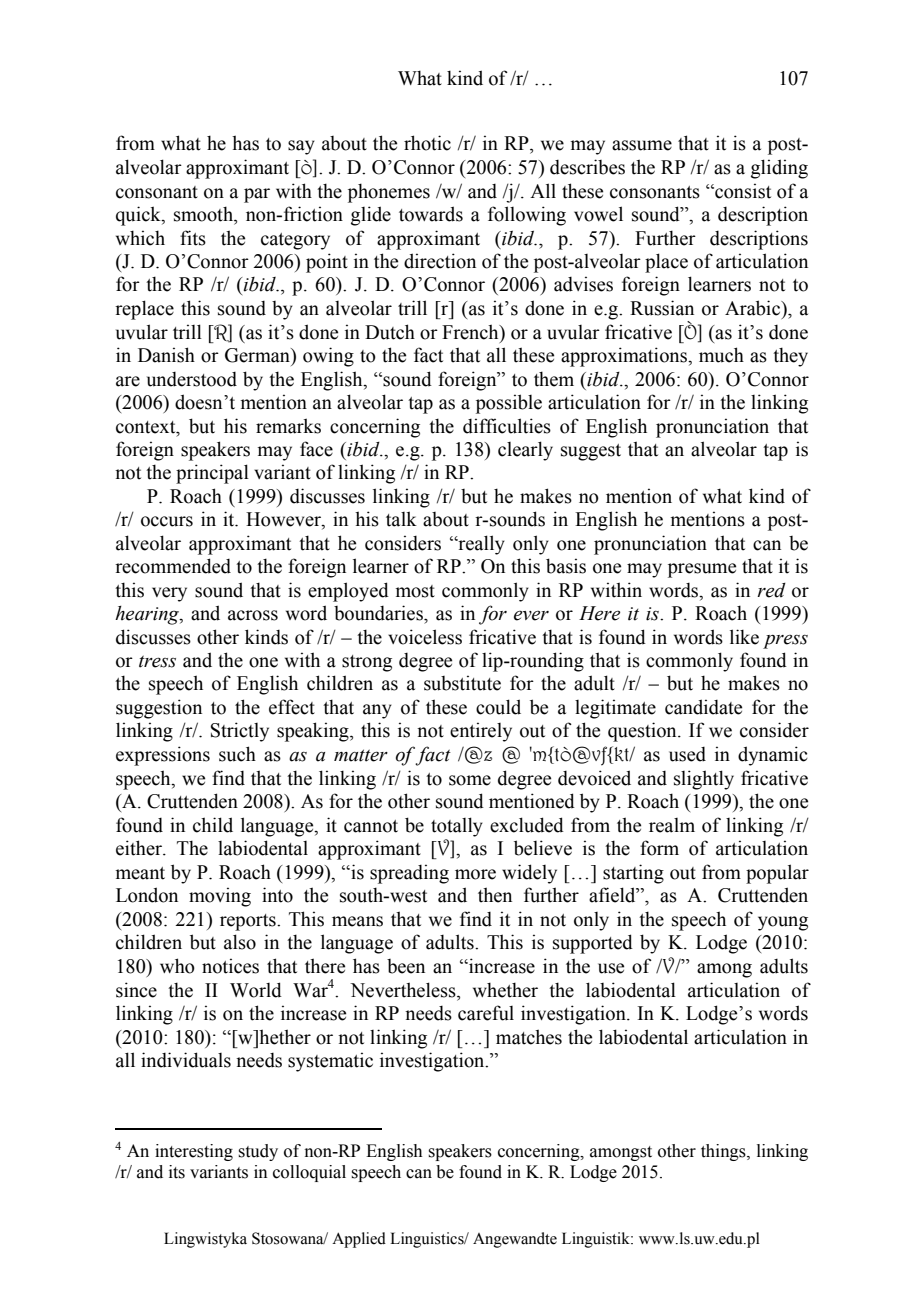 This image has height=1314, width=924. Describe the element at coordinates (475, 874) in the image. I see `more` at that location.
